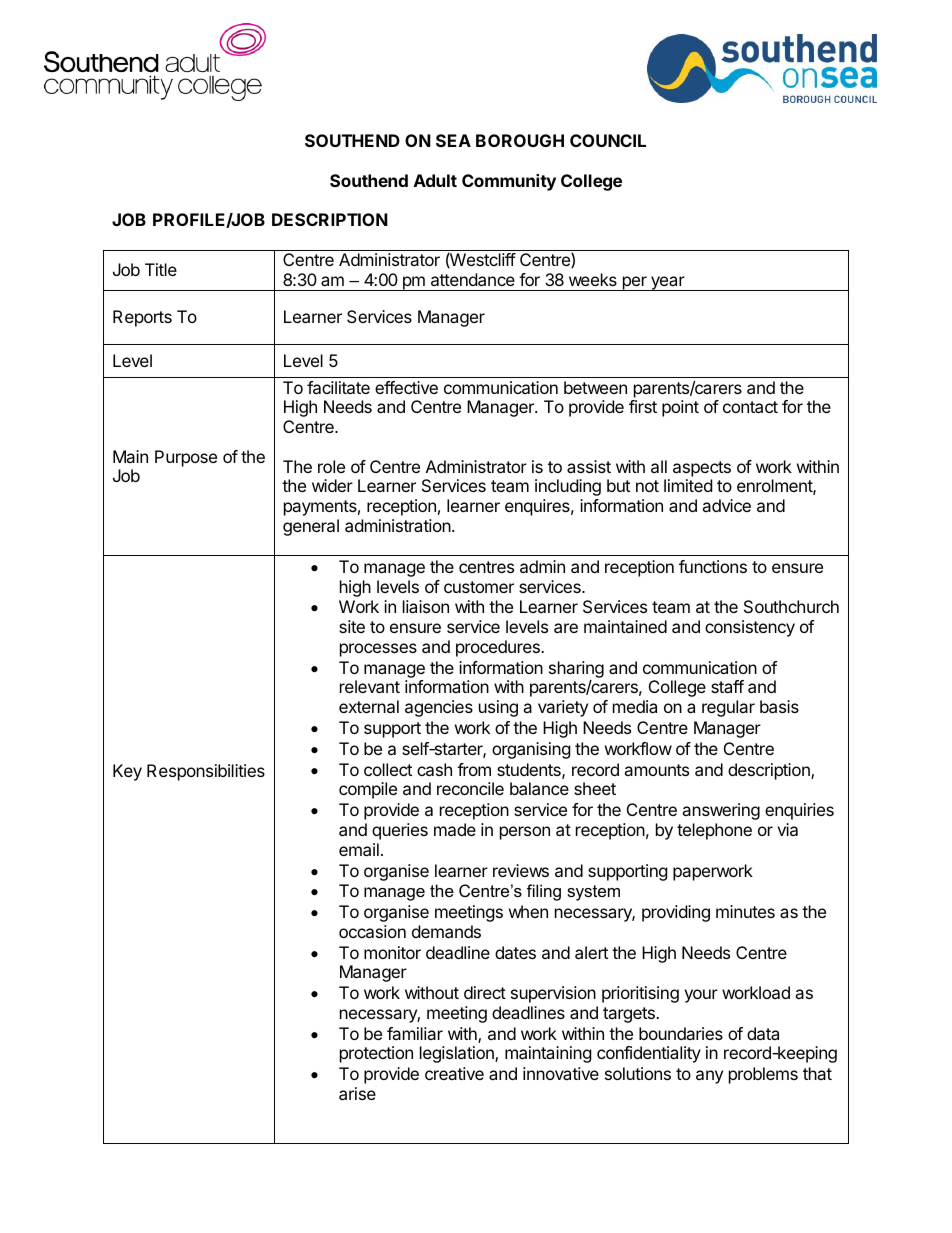  I want to click on email, so click(359, 849).
